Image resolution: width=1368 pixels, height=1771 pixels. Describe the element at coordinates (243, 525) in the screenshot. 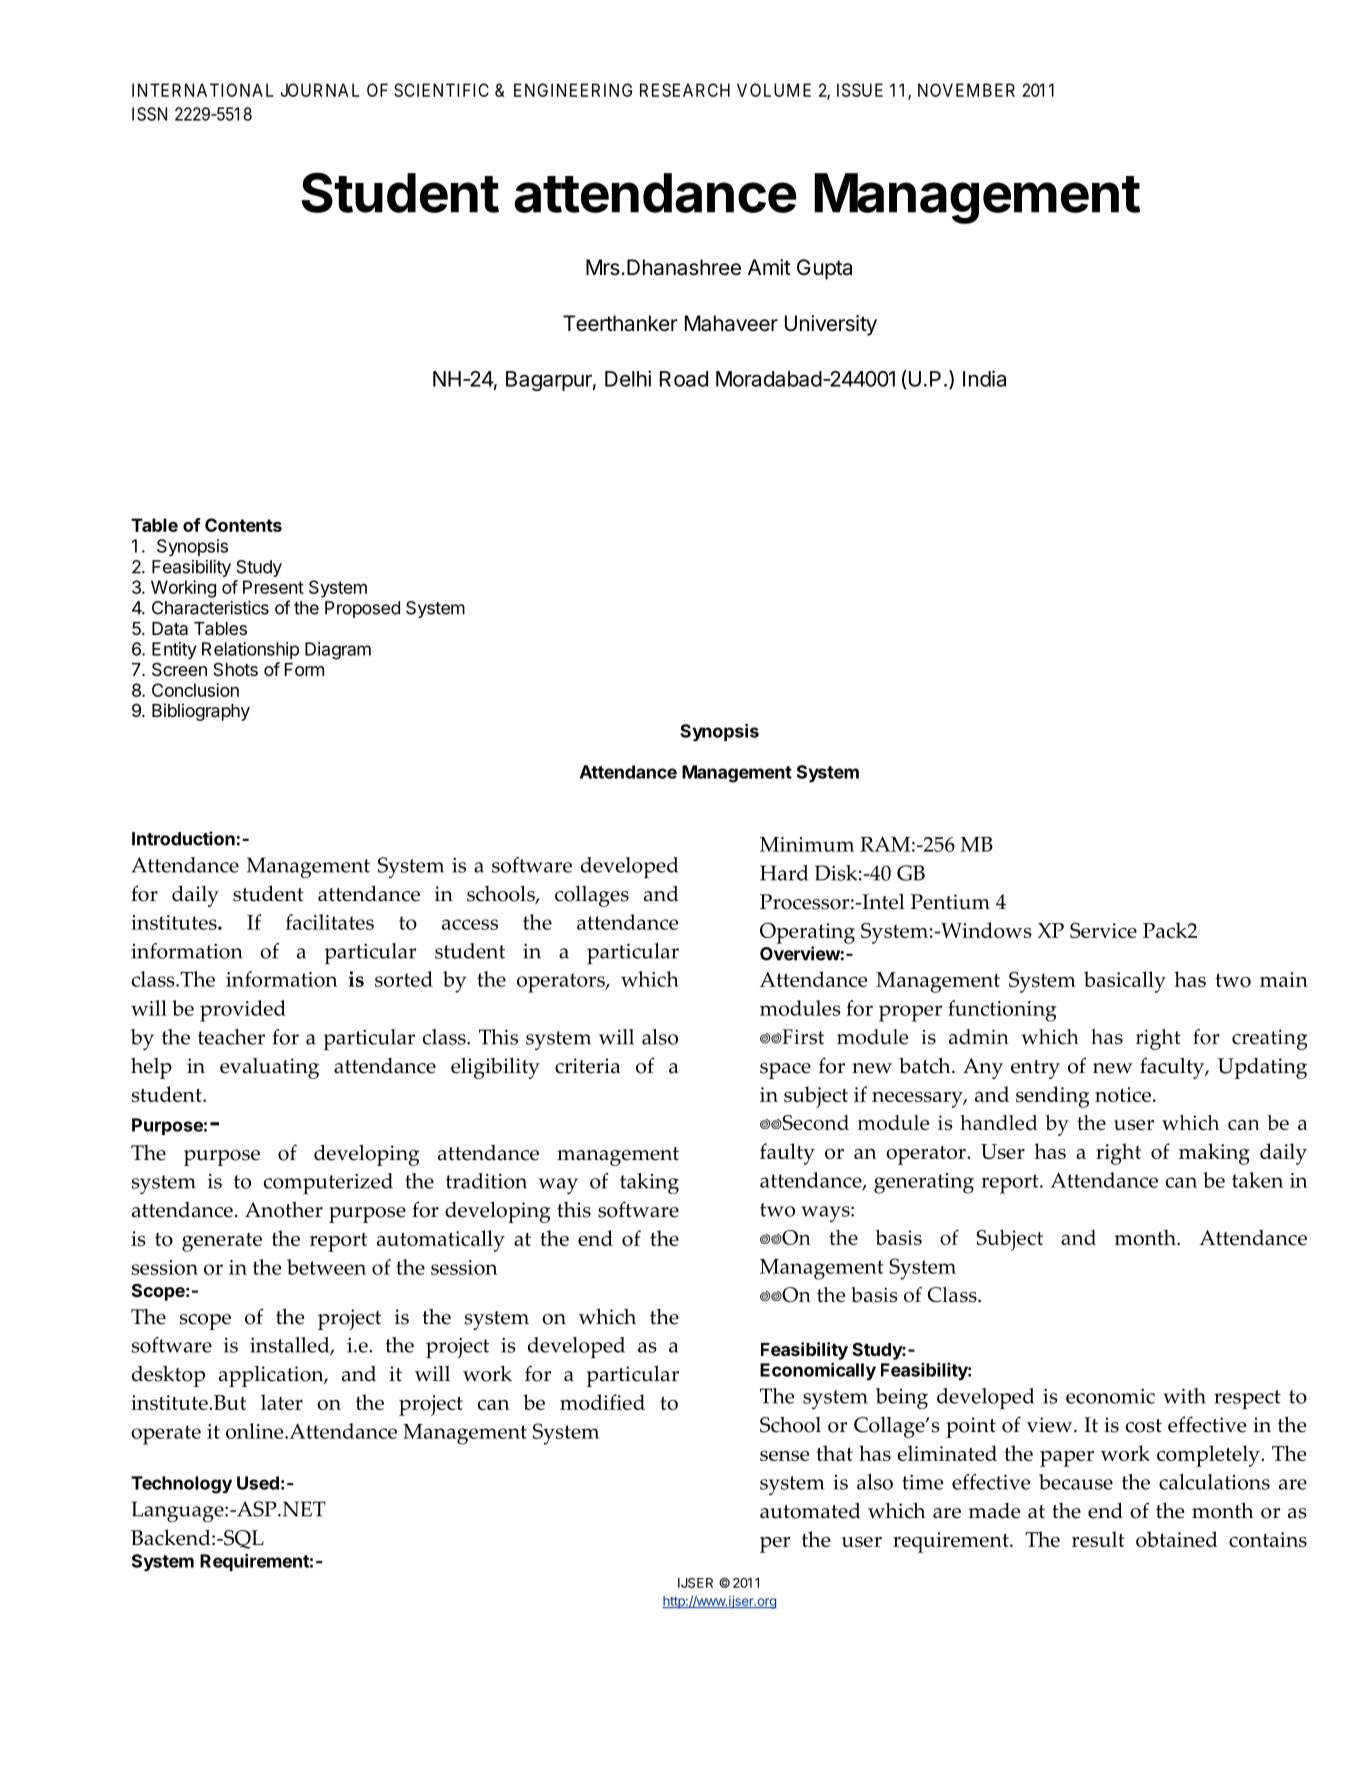

I see `Contents` at that location.
